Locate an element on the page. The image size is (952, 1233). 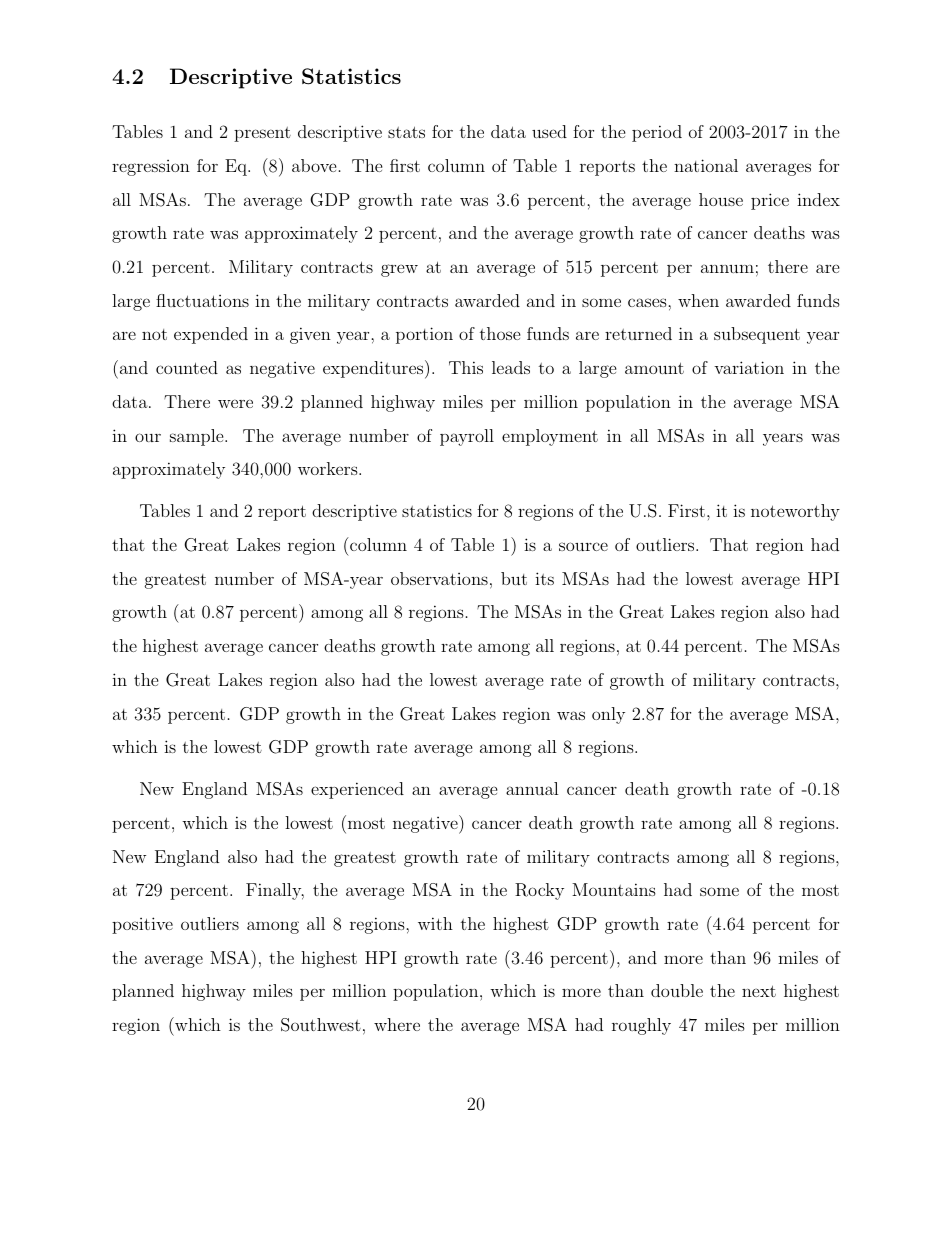
counted is located at coordinates (187, 367).
